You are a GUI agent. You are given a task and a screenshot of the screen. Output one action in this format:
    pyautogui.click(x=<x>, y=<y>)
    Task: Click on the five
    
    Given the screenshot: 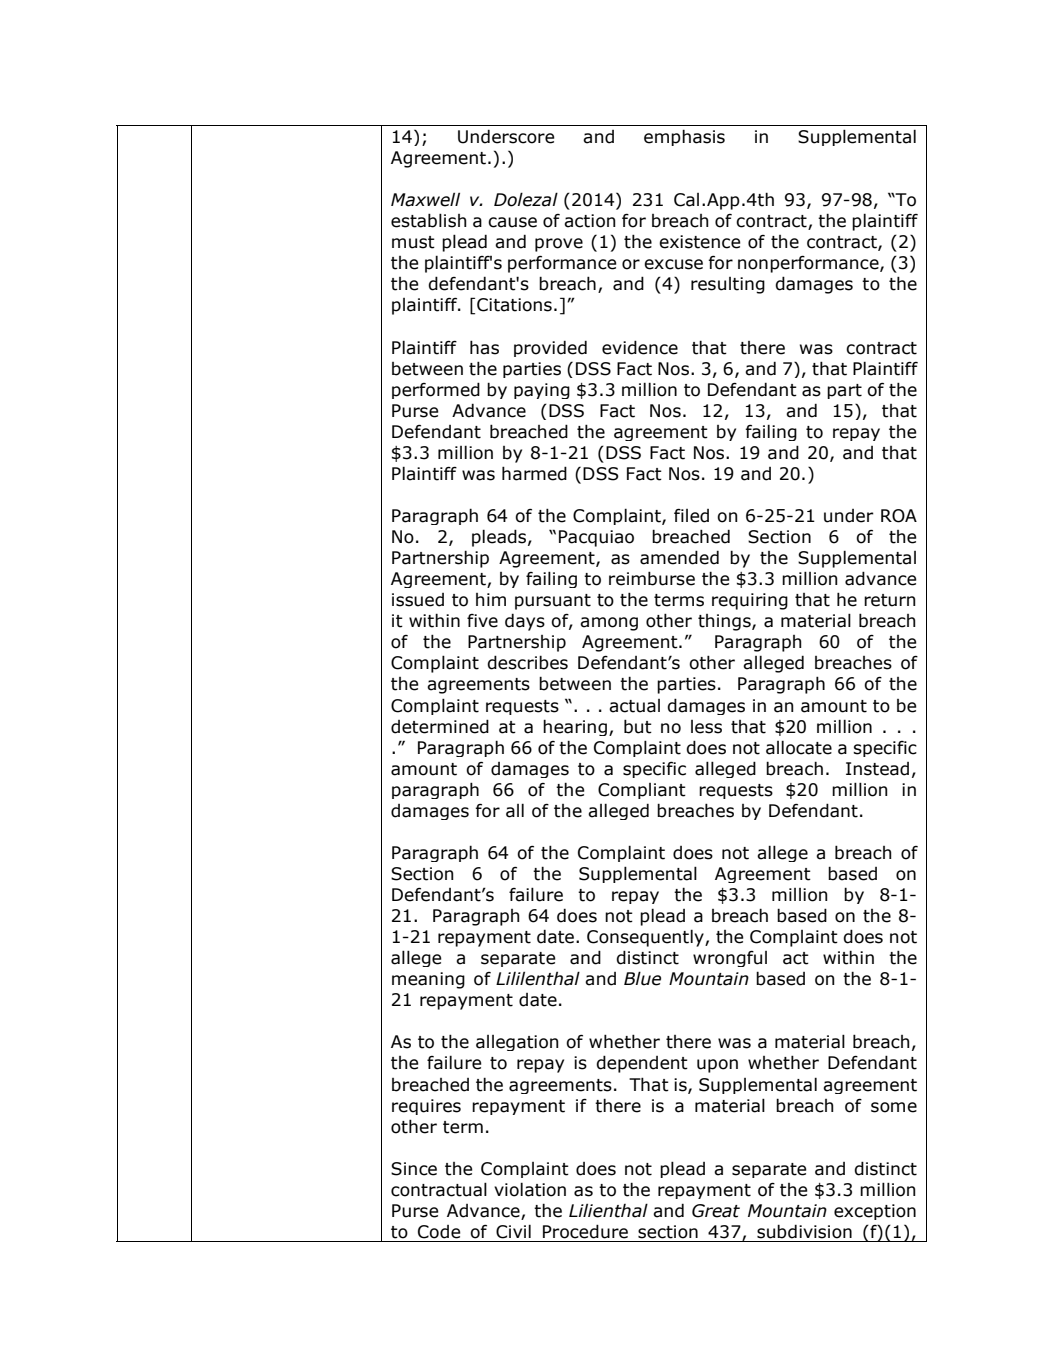 What is the action you would take?
    pyautogui.click(x=482, y=621)
